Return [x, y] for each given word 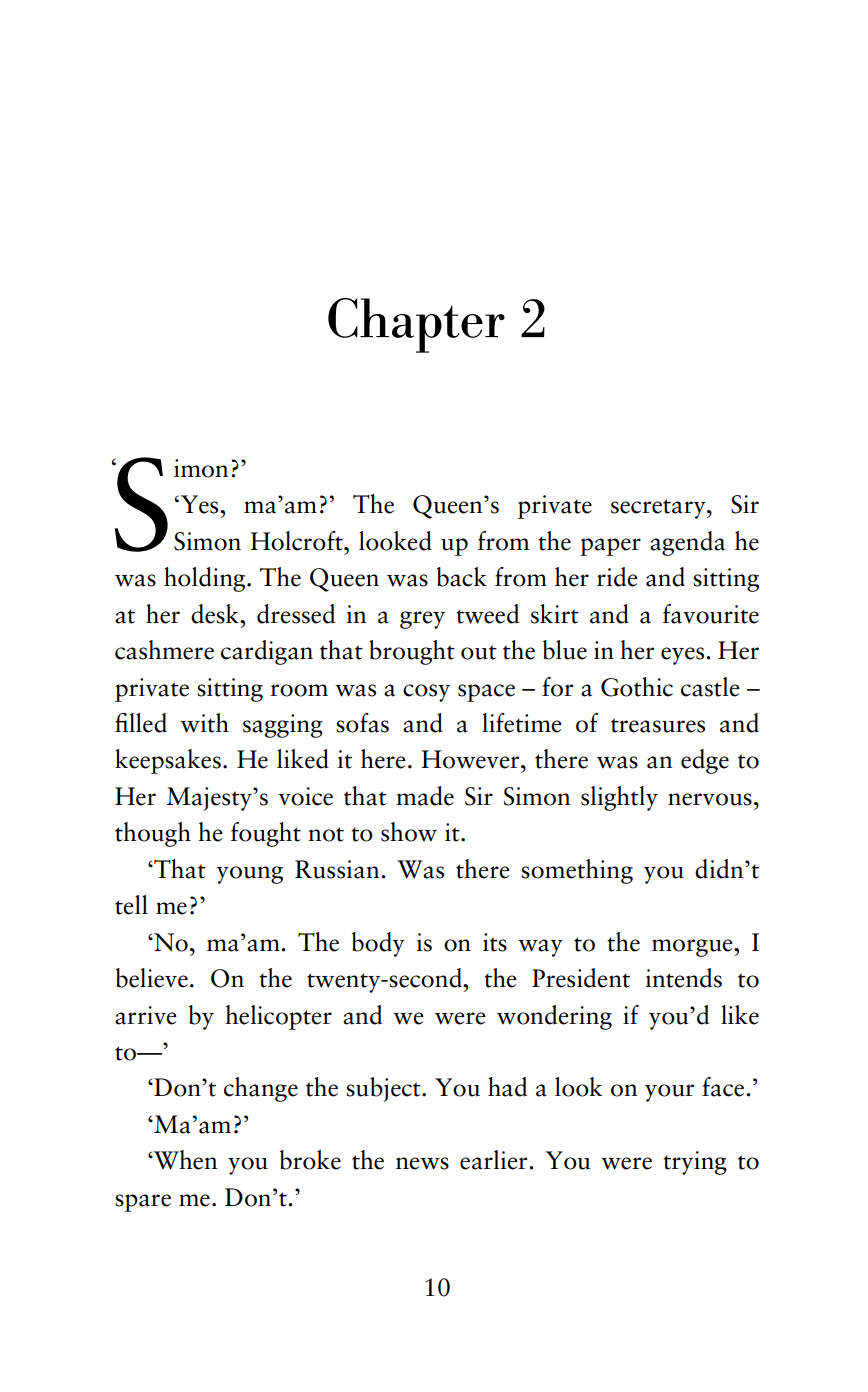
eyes [684, 656]
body [378, 944]
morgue [693, 948]
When [185, 1160]
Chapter [416, 325]
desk [216, 614]
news [422, 1163]
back [462, 577]
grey [422, 620]
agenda [687, 543]
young [250, 875]
